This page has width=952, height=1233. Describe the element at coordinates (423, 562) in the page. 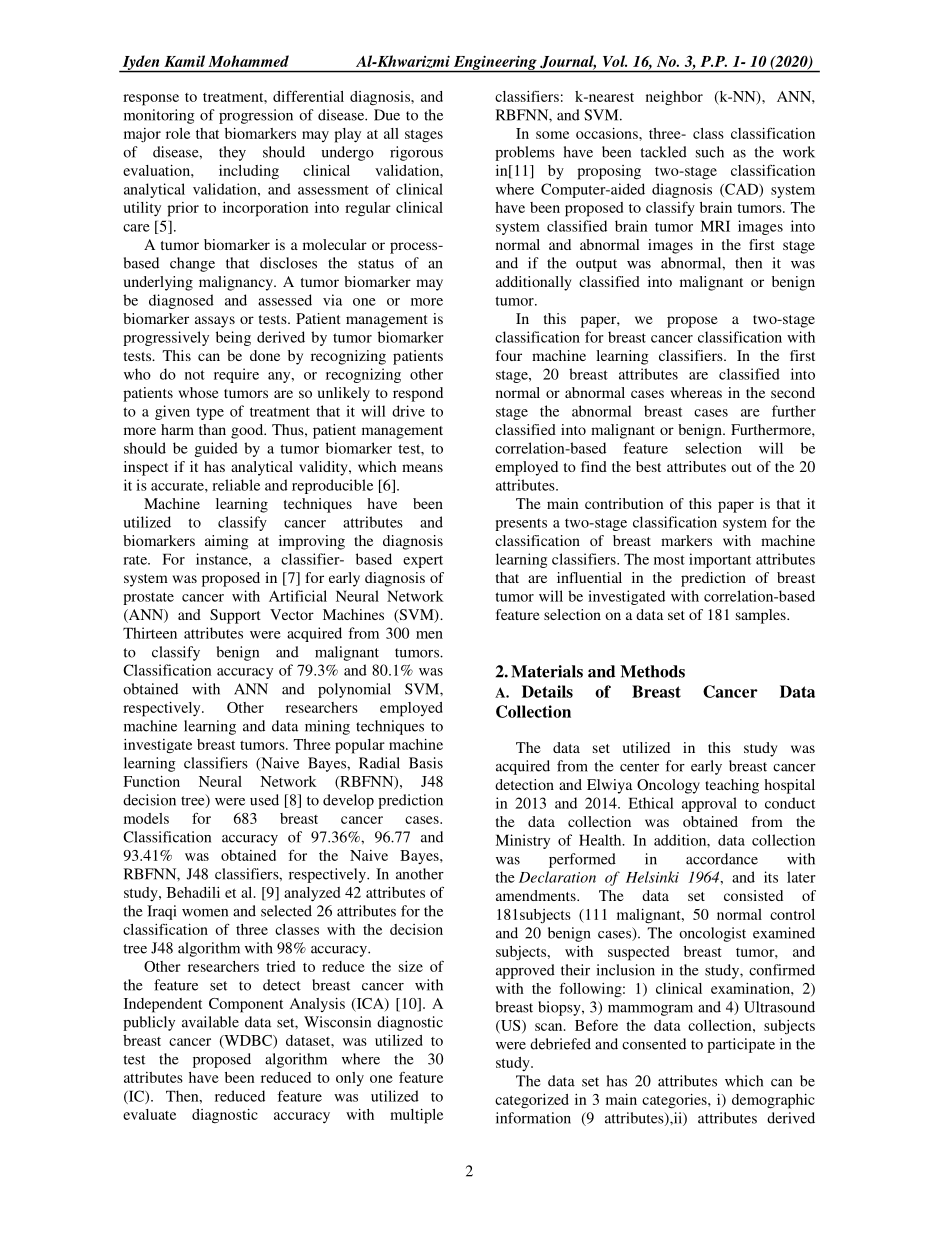

I see `expert` at that location.
